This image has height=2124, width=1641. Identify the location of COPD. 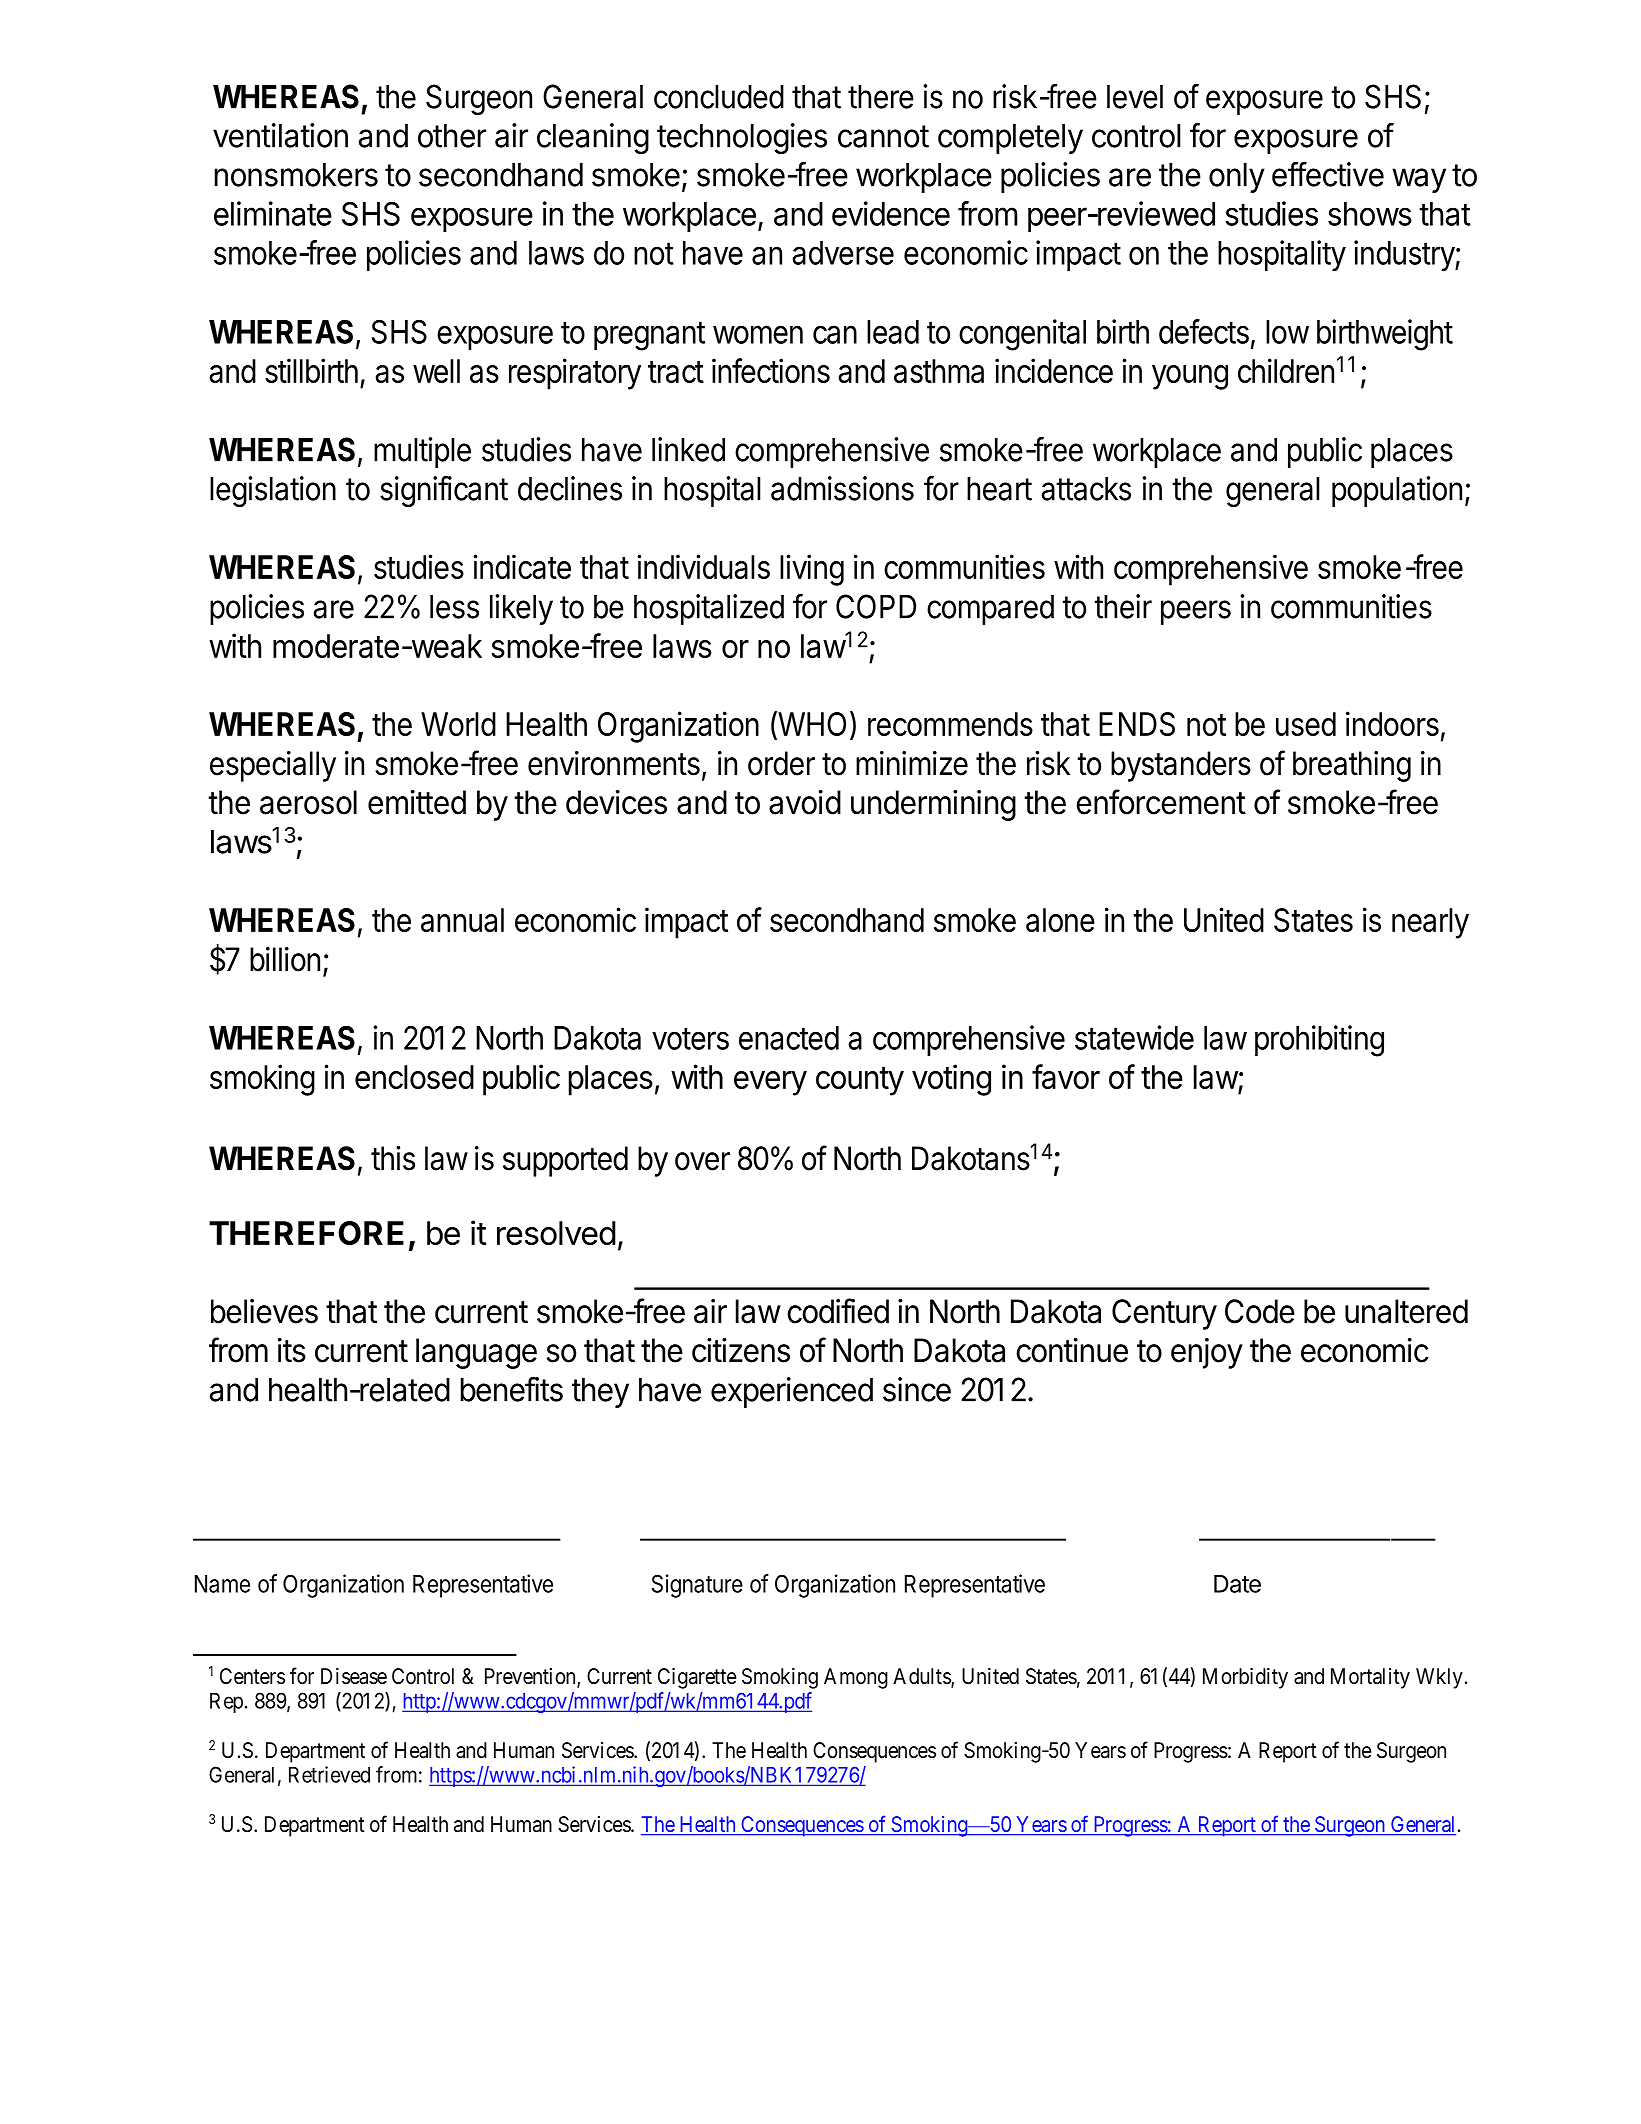
(876, 606).
